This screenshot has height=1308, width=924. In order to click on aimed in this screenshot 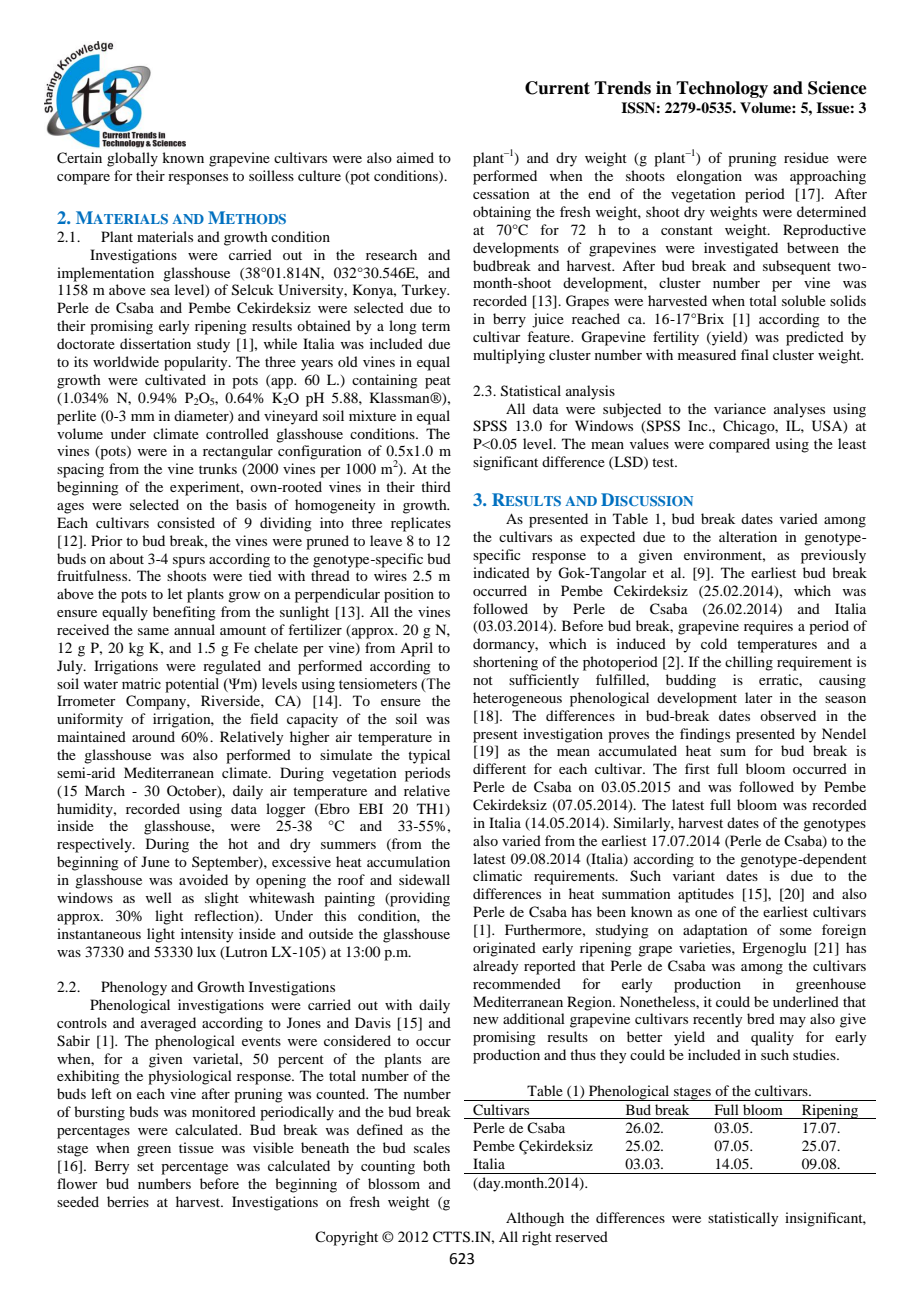, I will do `click(415, 157)`.
